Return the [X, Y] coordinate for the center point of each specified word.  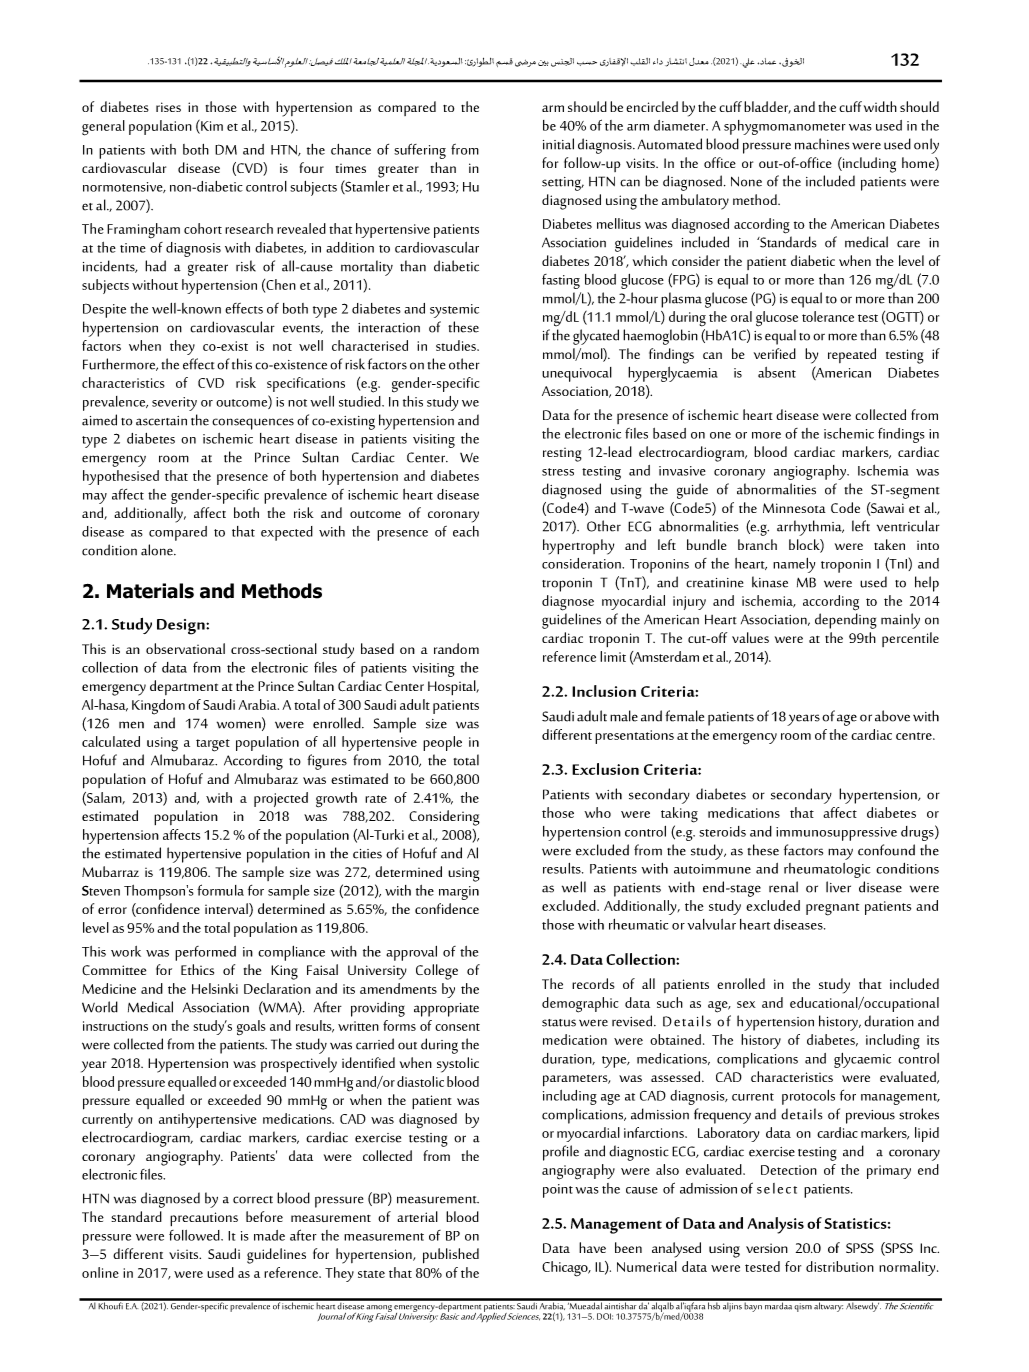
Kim [211, 125]
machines [822, 144]
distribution [840, 1266]
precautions [204, 1219]
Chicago [566, 1269]
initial [558, 144]
